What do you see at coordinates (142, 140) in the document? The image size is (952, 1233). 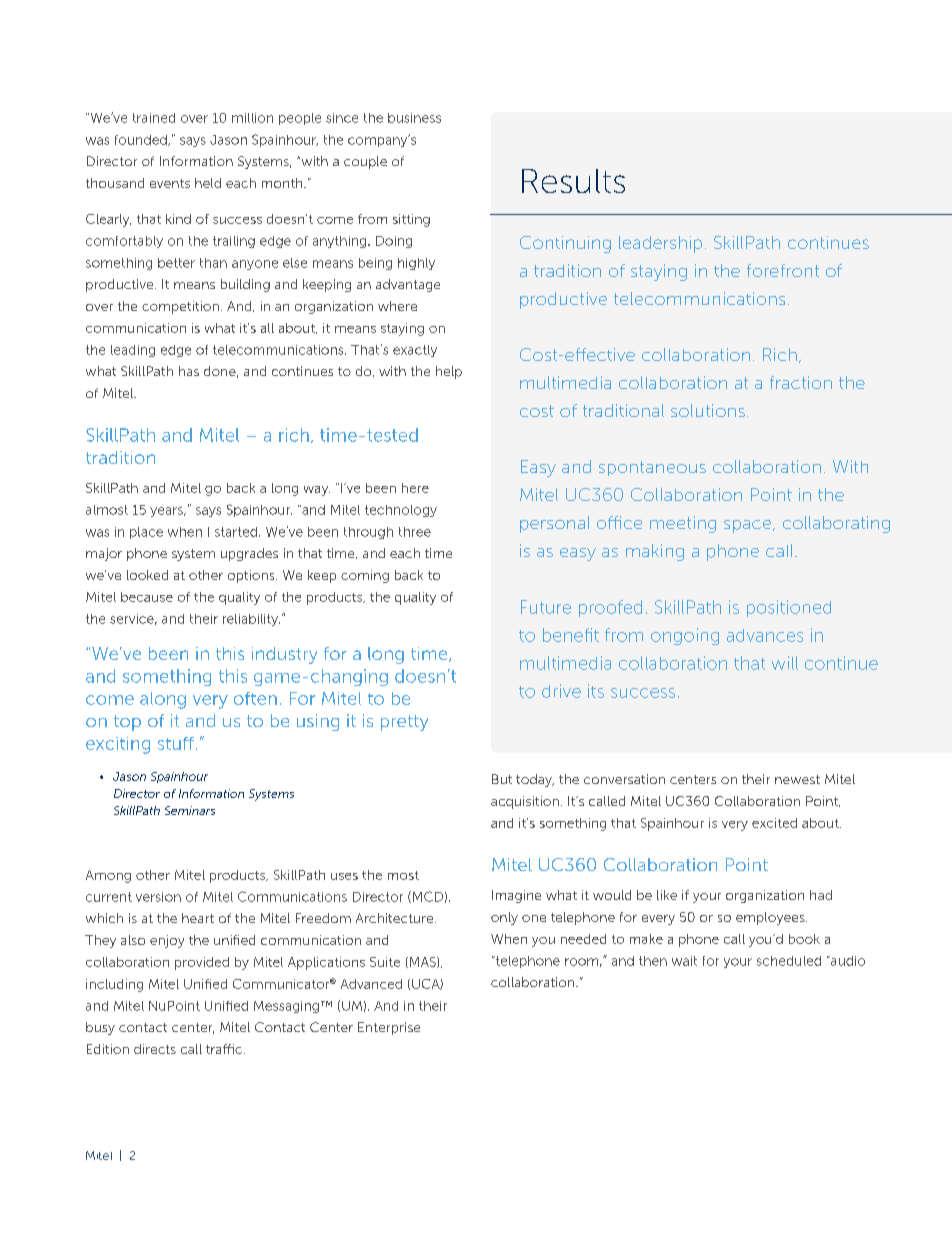 I see `founded` at bounding box center [142, 140].
